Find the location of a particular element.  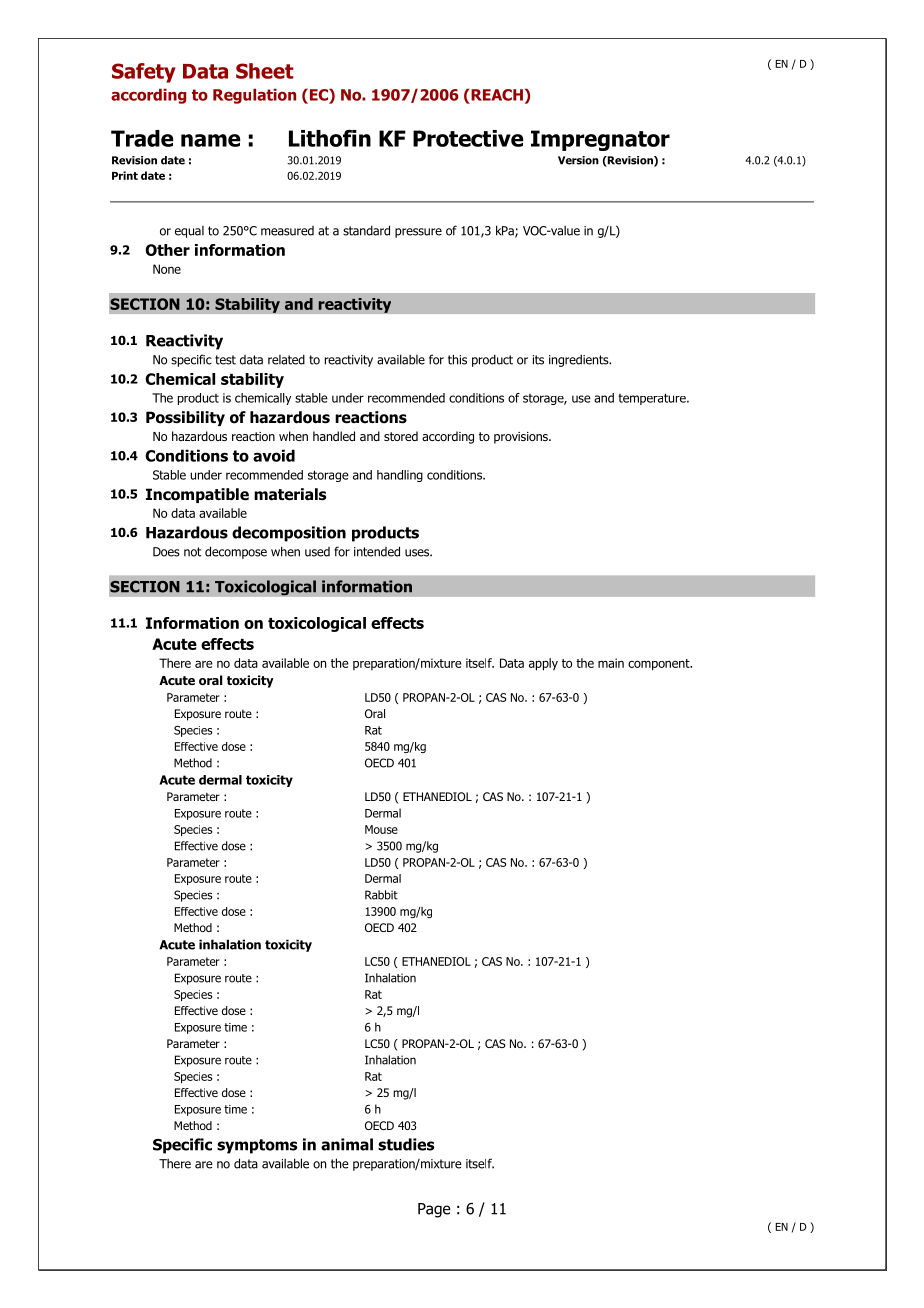

Protective is located at coordinates (468, 138).
